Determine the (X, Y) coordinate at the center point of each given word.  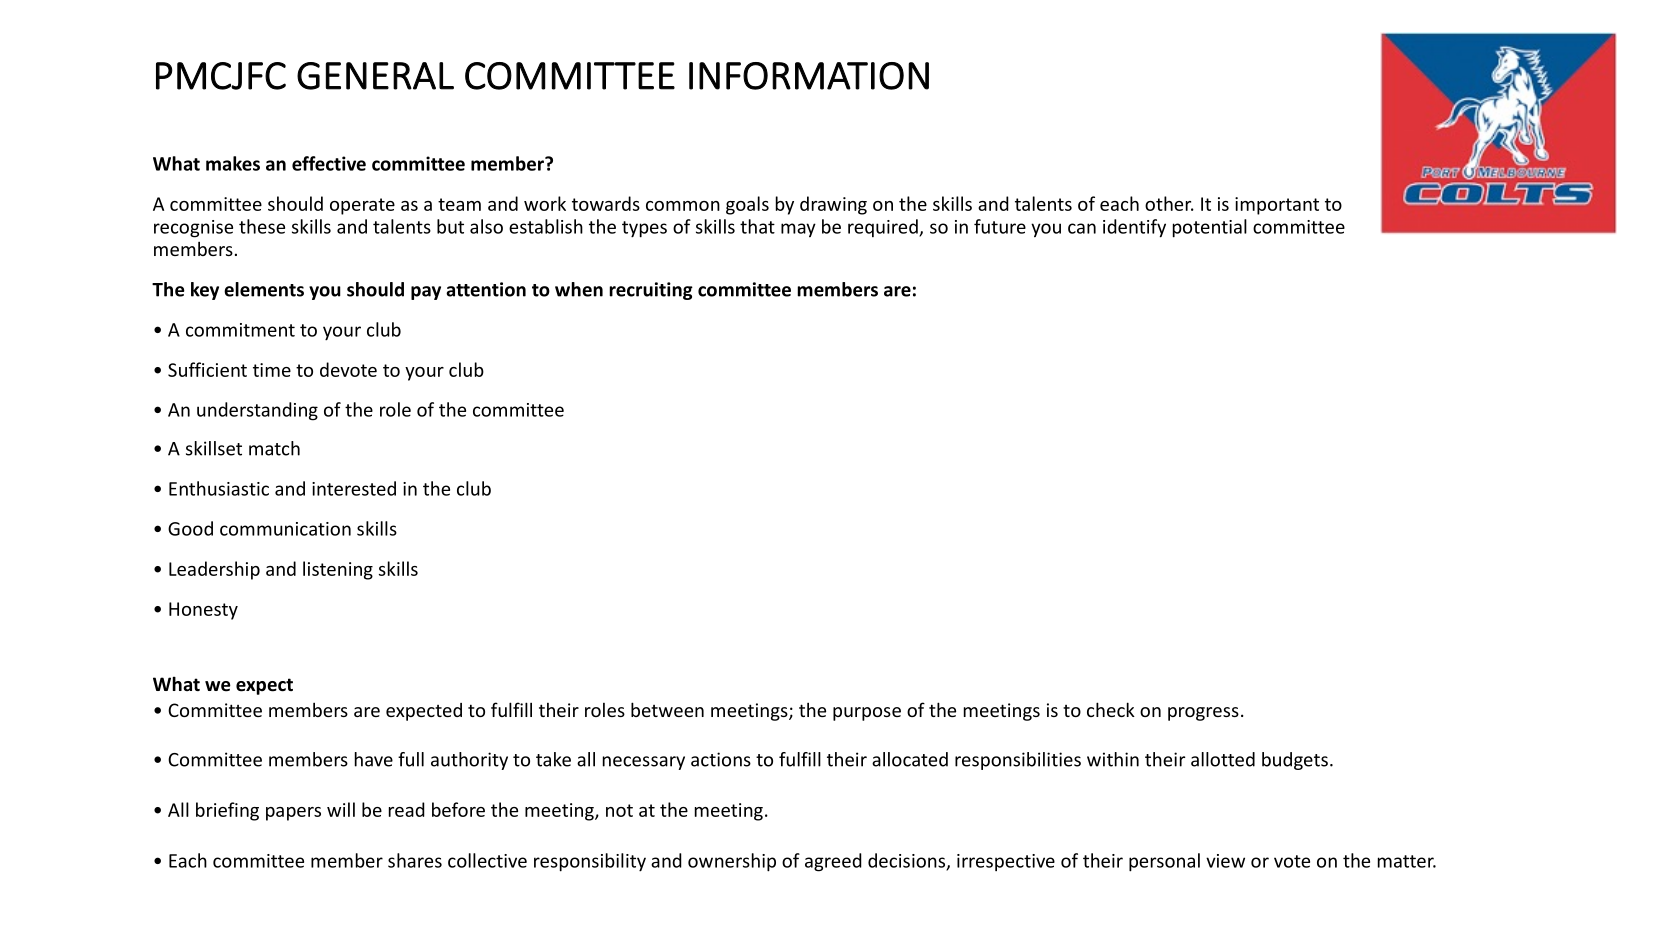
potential (1210, 228)
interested (354, 488)
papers (293, 814)
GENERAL (375, 76)
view (1225, 861)
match (274, 448)
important (1277, 206)
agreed (833, 862)
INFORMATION (809, 76)
